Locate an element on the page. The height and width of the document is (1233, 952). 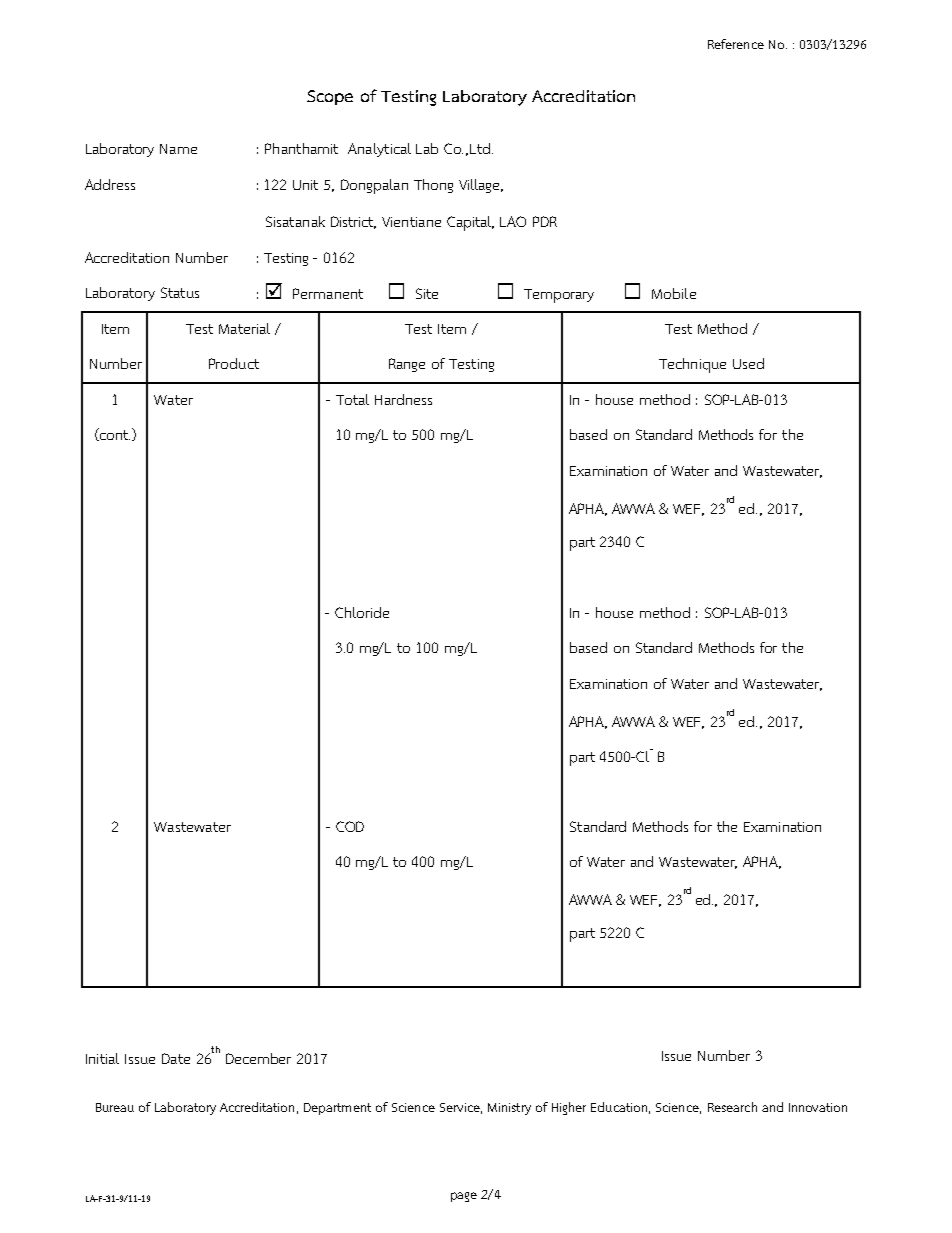
Product is located at coordinates (234, 363).
